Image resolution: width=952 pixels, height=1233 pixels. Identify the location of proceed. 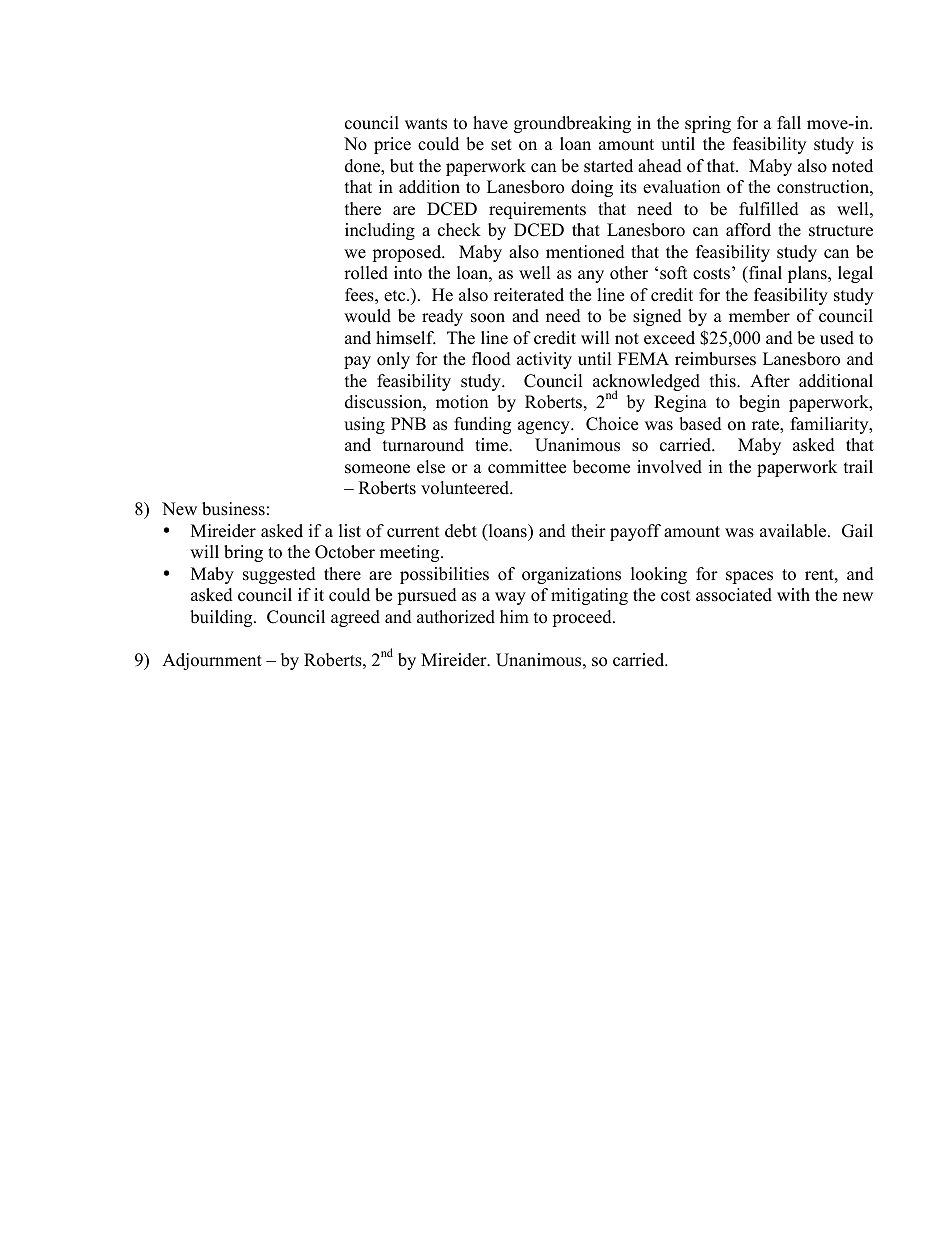
(583, 618).
